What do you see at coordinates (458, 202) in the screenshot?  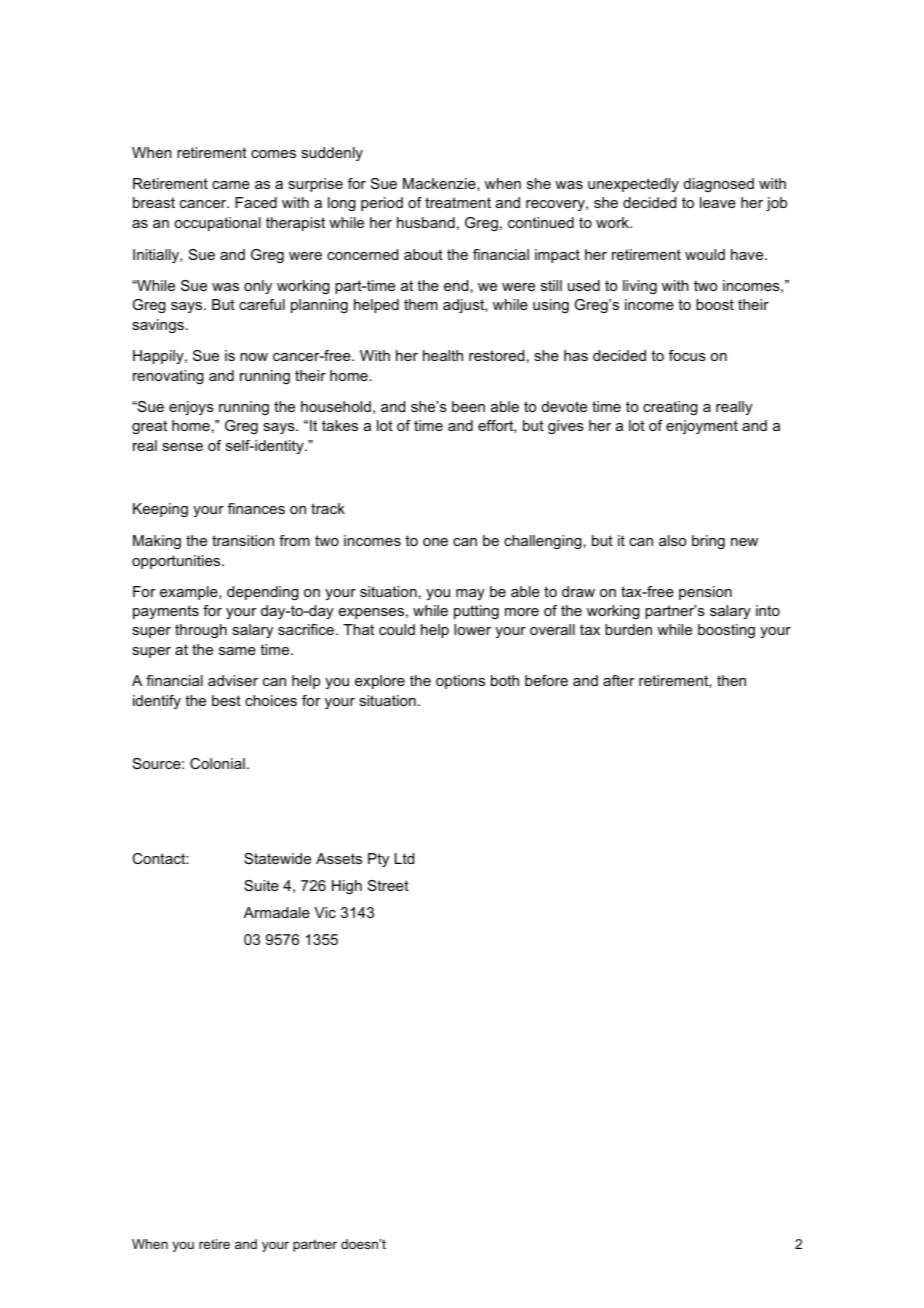 I see `treatment` at bounding box center [458, 202].
